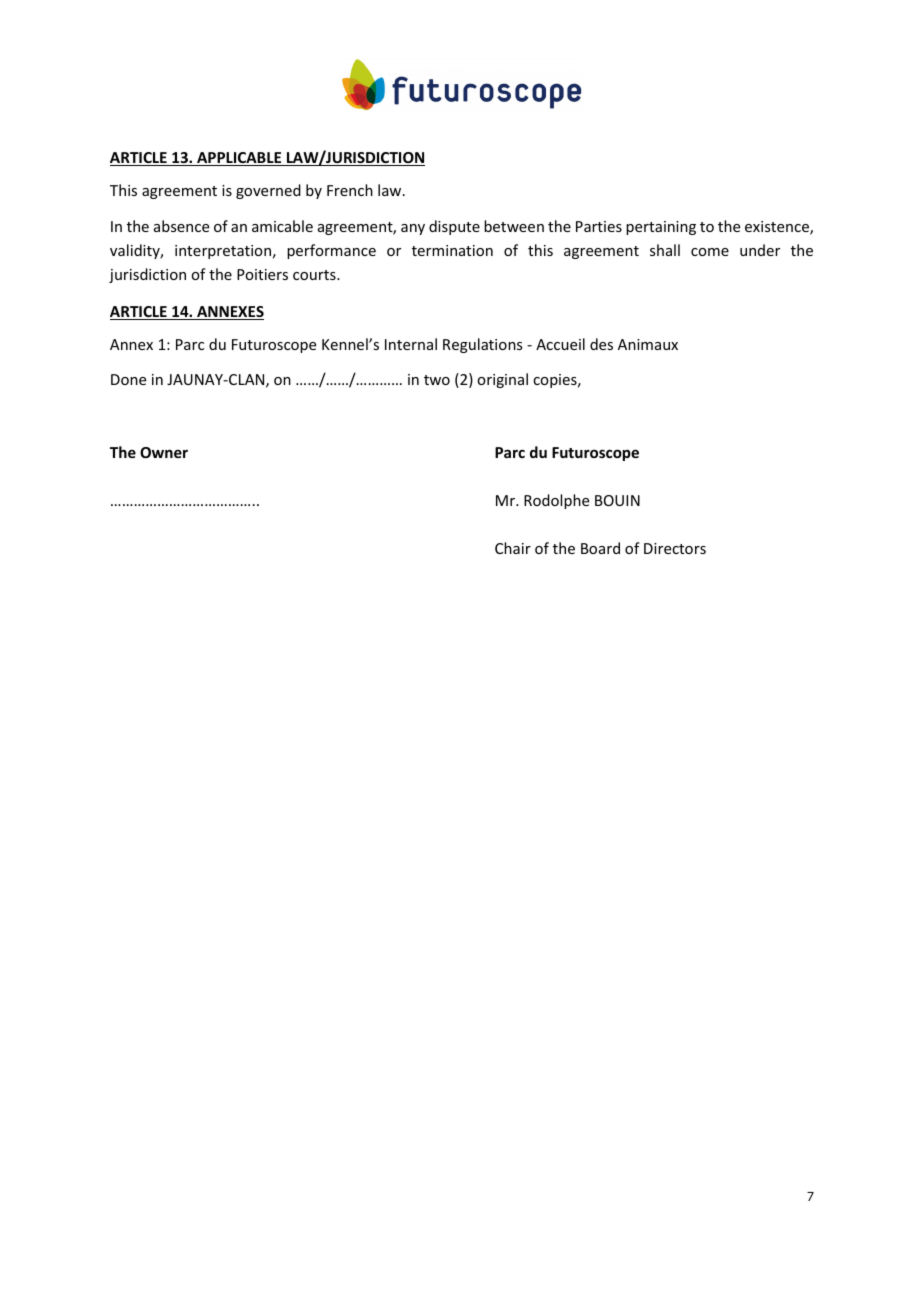 This screenshot has width=924, height=1308. I want to click on Chair, so click(513, 548).
